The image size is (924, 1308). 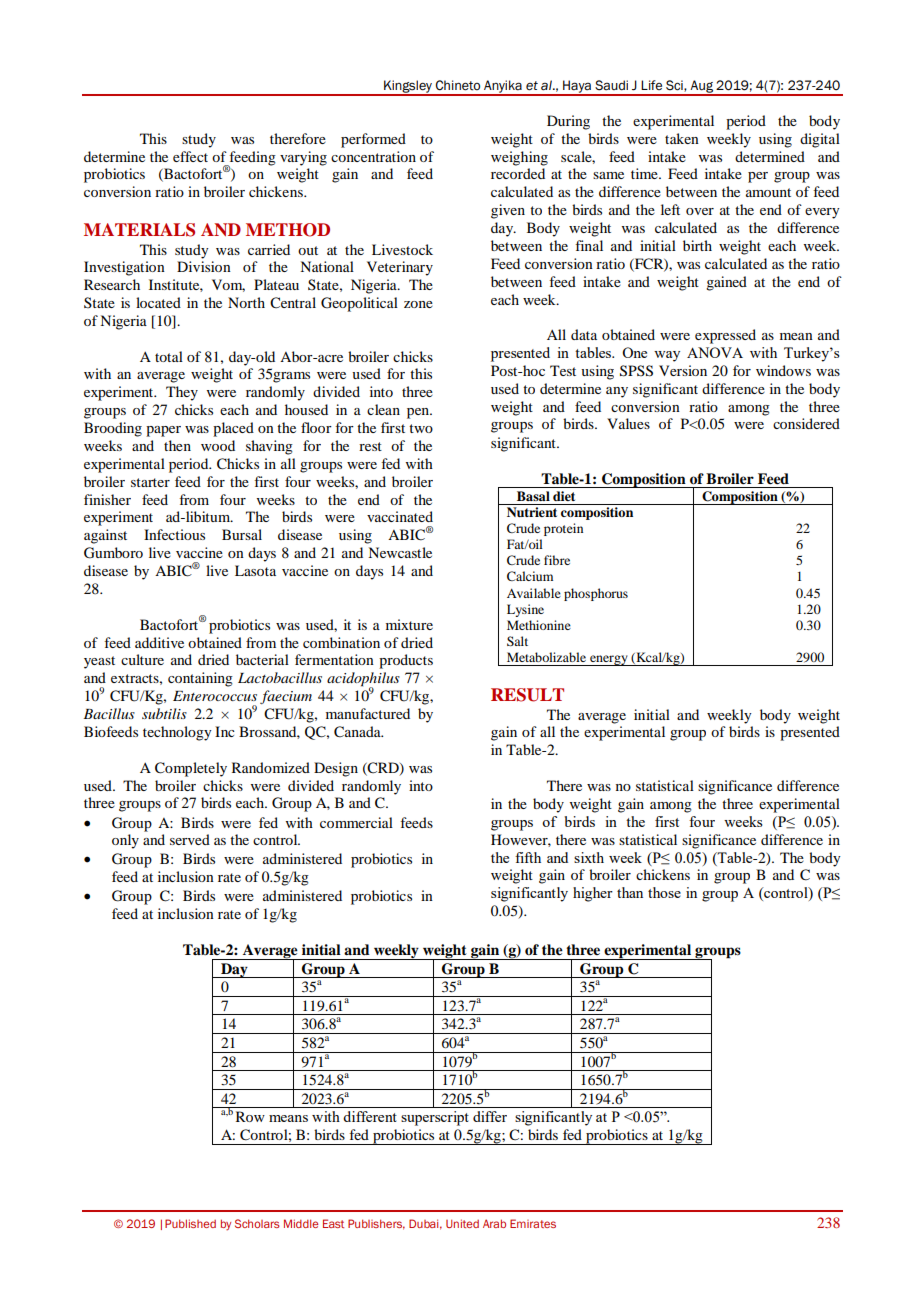 What do you see at coordinates (715, 352) in the page?
I see `ANOVA` at bounding box center [715, 352].
